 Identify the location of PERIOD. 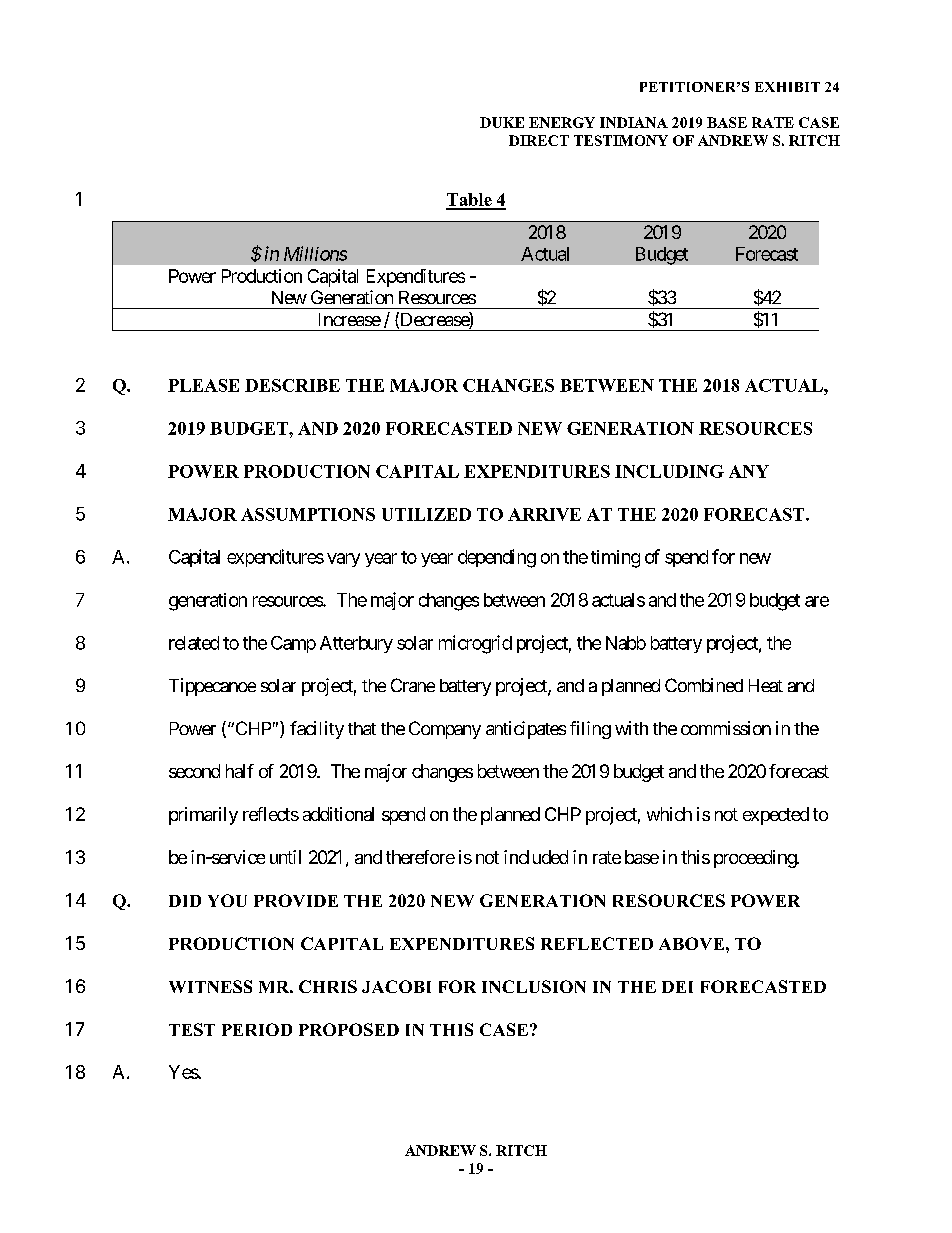
(257, 1029).
